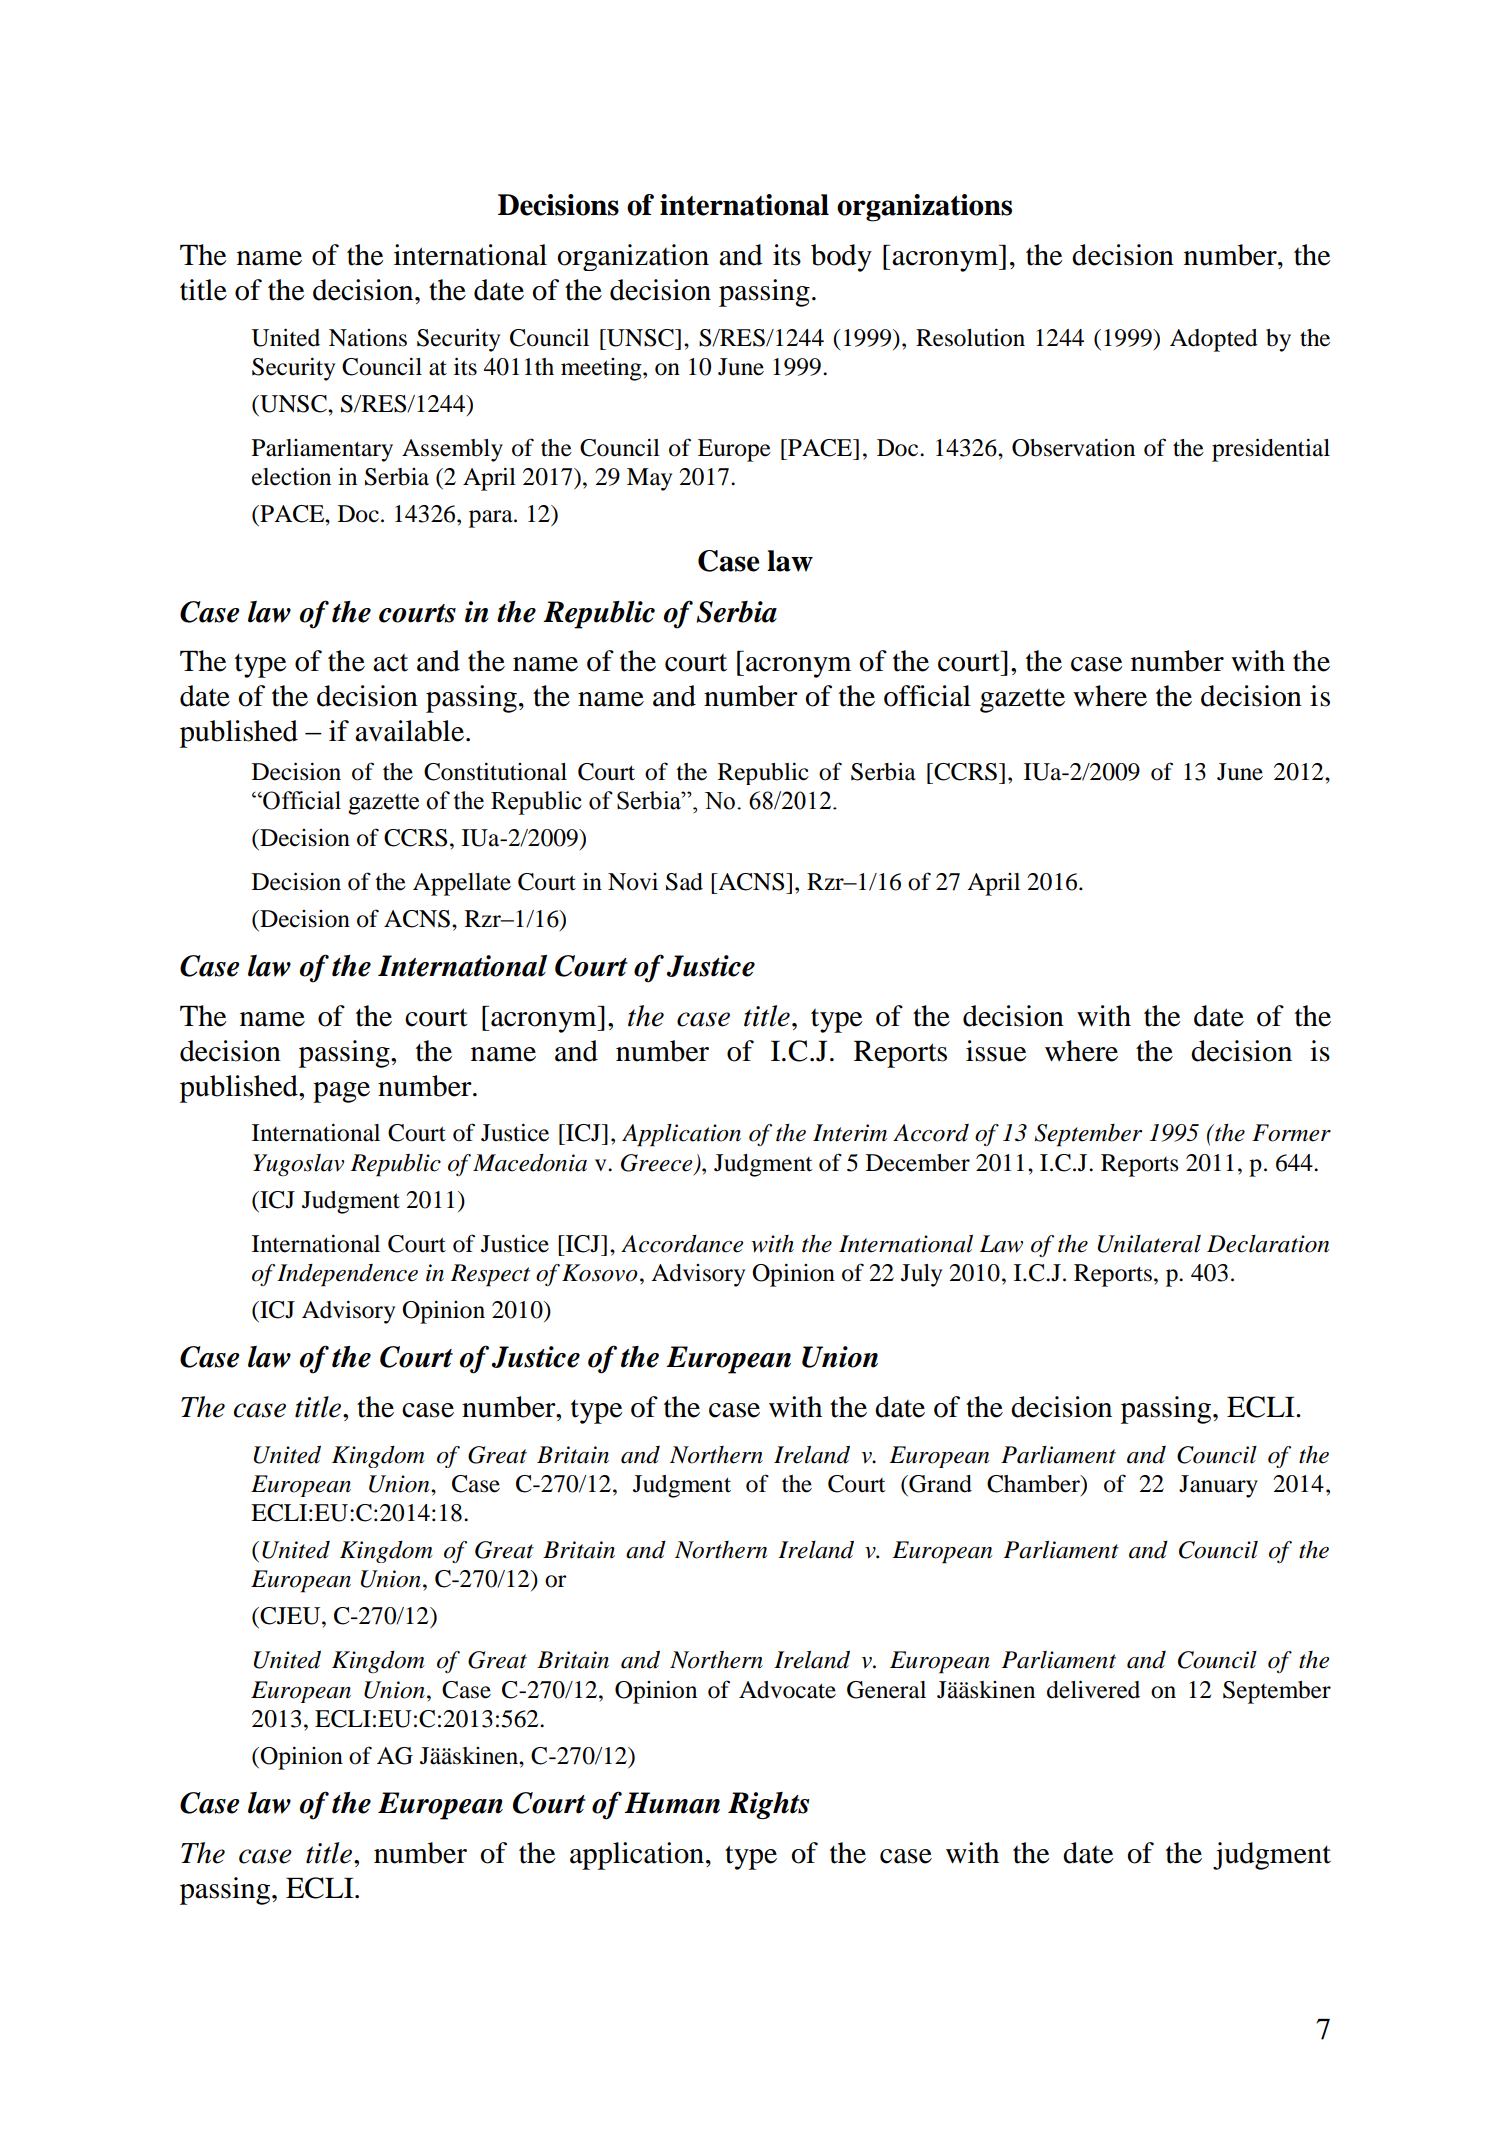 This screenshot has height=2136, width=1511. What do you see at coordinates (1214, 340) in the screenshot?
I see `Adopted` at bounding box center [1214, 340].
